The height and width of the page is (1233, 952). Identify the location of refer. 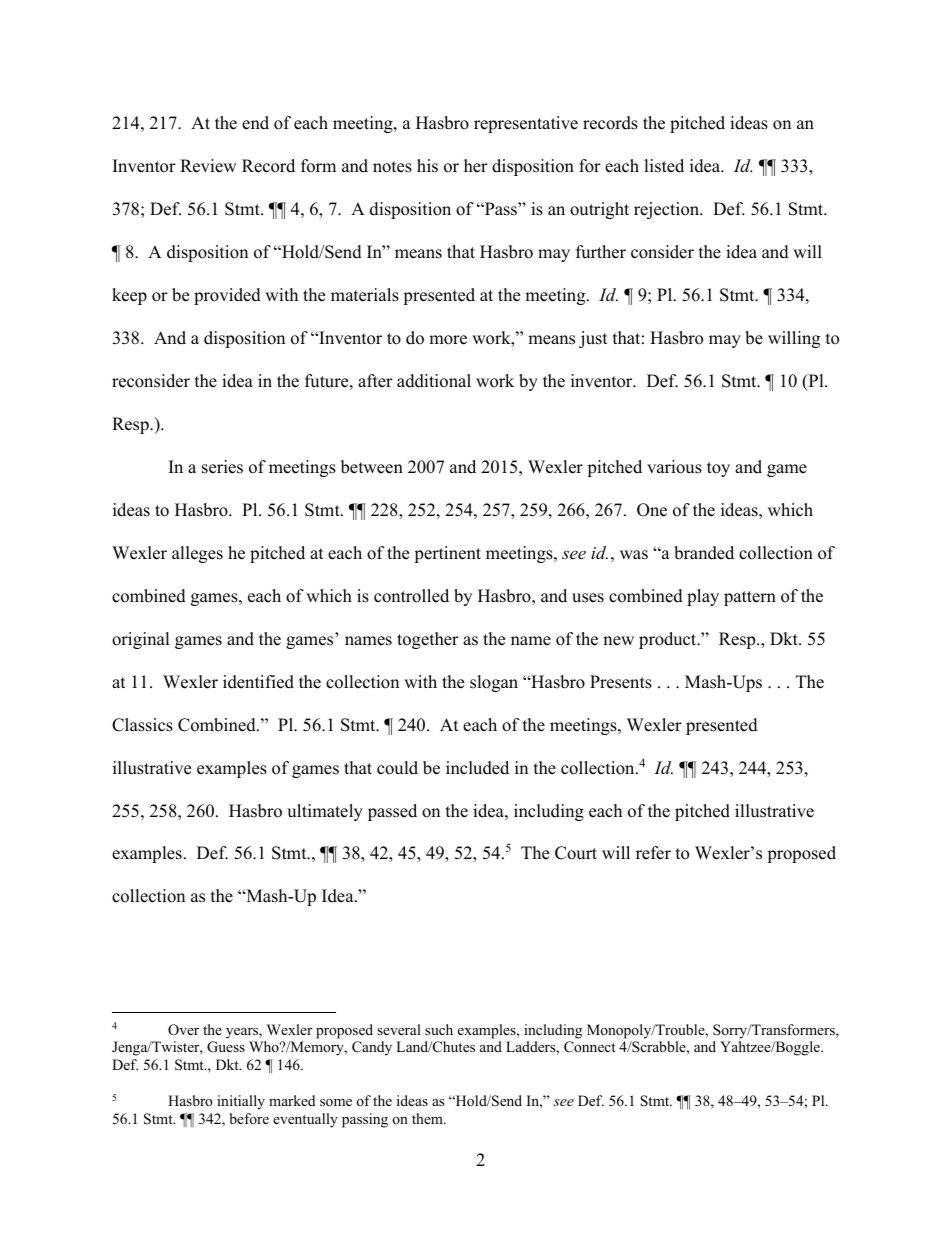
(653, 853).
